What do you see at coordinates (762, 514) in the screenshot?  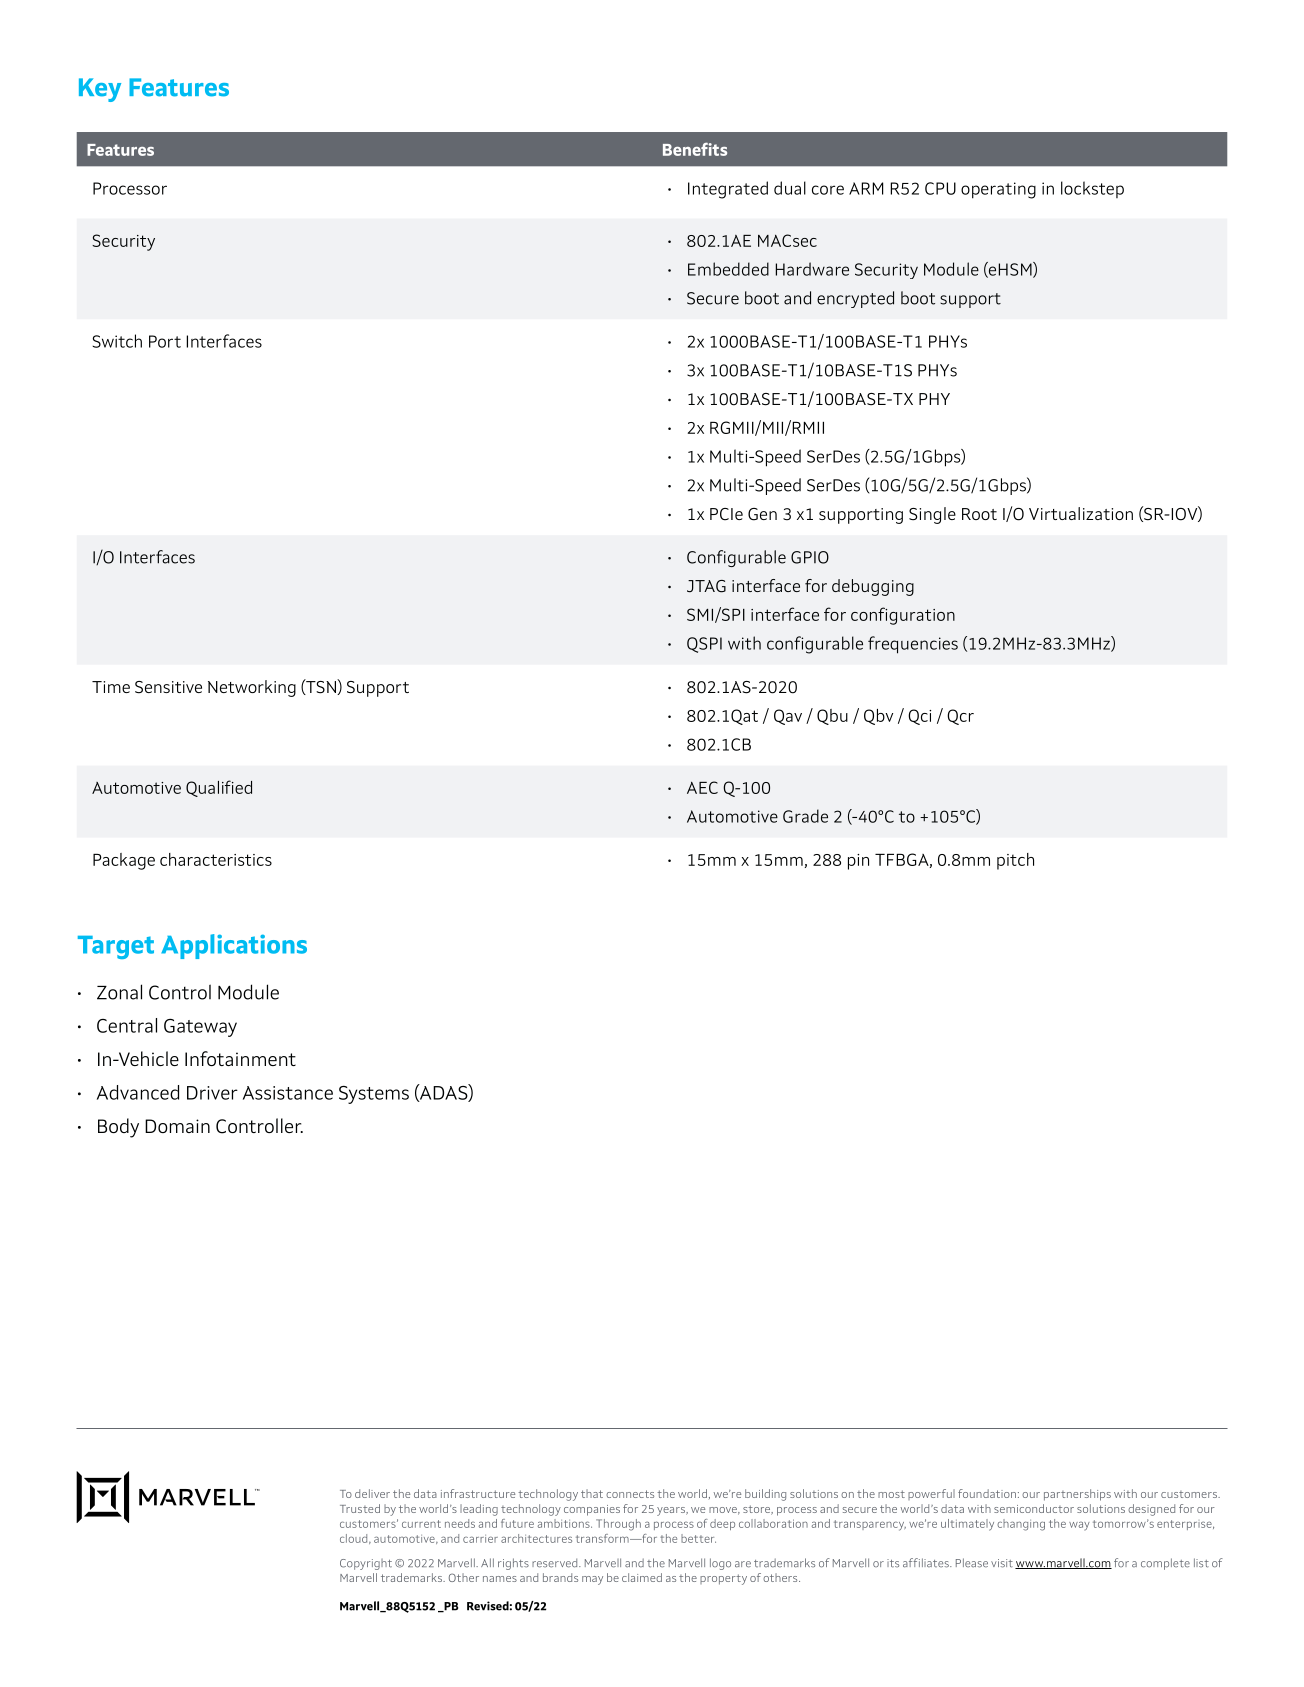 I see `Gen` at bounding box center [762, 514].
